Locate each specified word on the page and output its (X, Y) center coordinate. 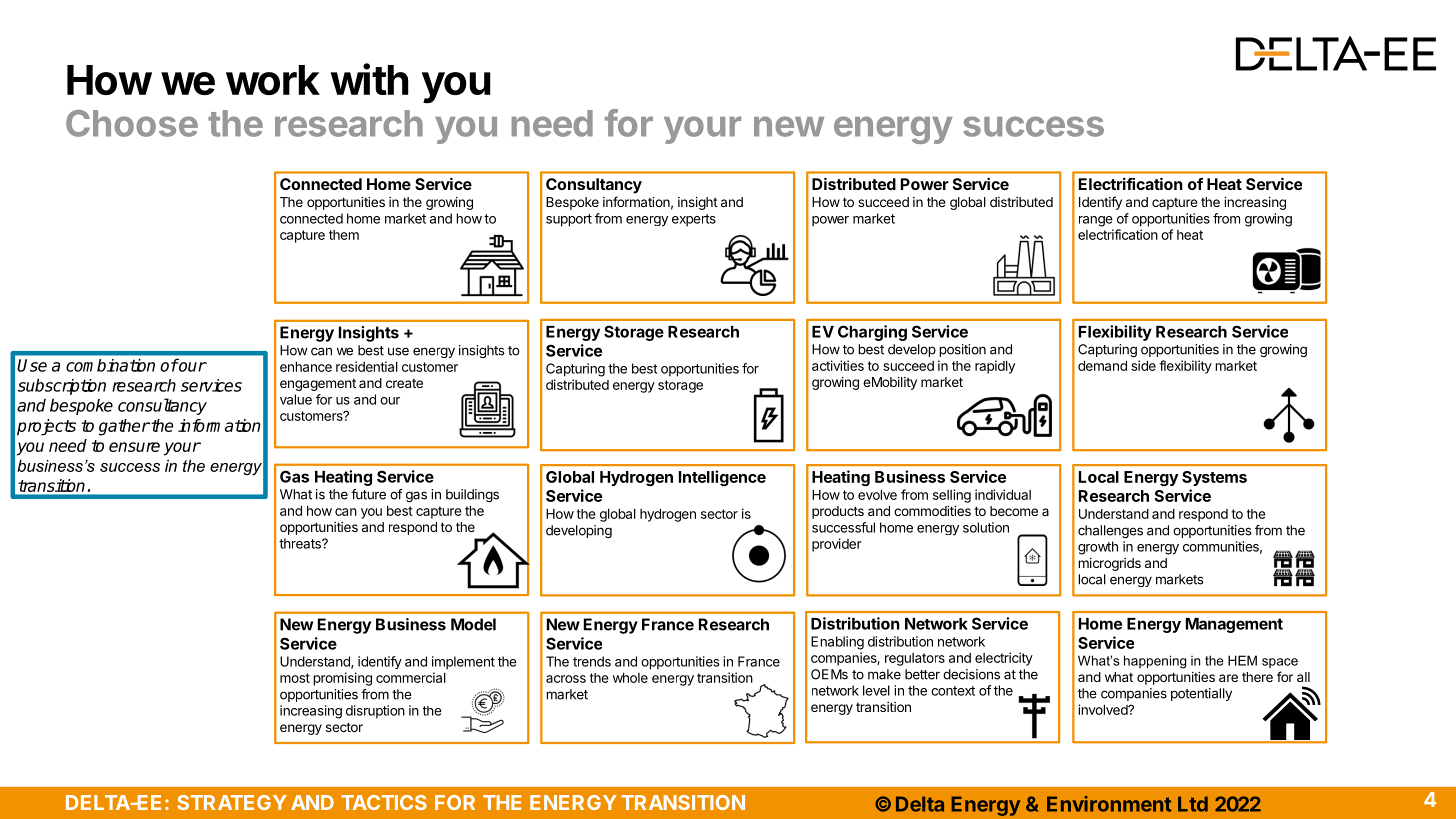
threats (301, 543)
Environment (1109, 804)
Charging (872, 333)
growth (1098, 548)
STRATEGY (232, 802)
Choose (132, 123)
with (370, 79)
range (1096, 221)
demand (1102, 366)
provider (837, 545)
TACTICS (384, 802)
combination (110, 365)
